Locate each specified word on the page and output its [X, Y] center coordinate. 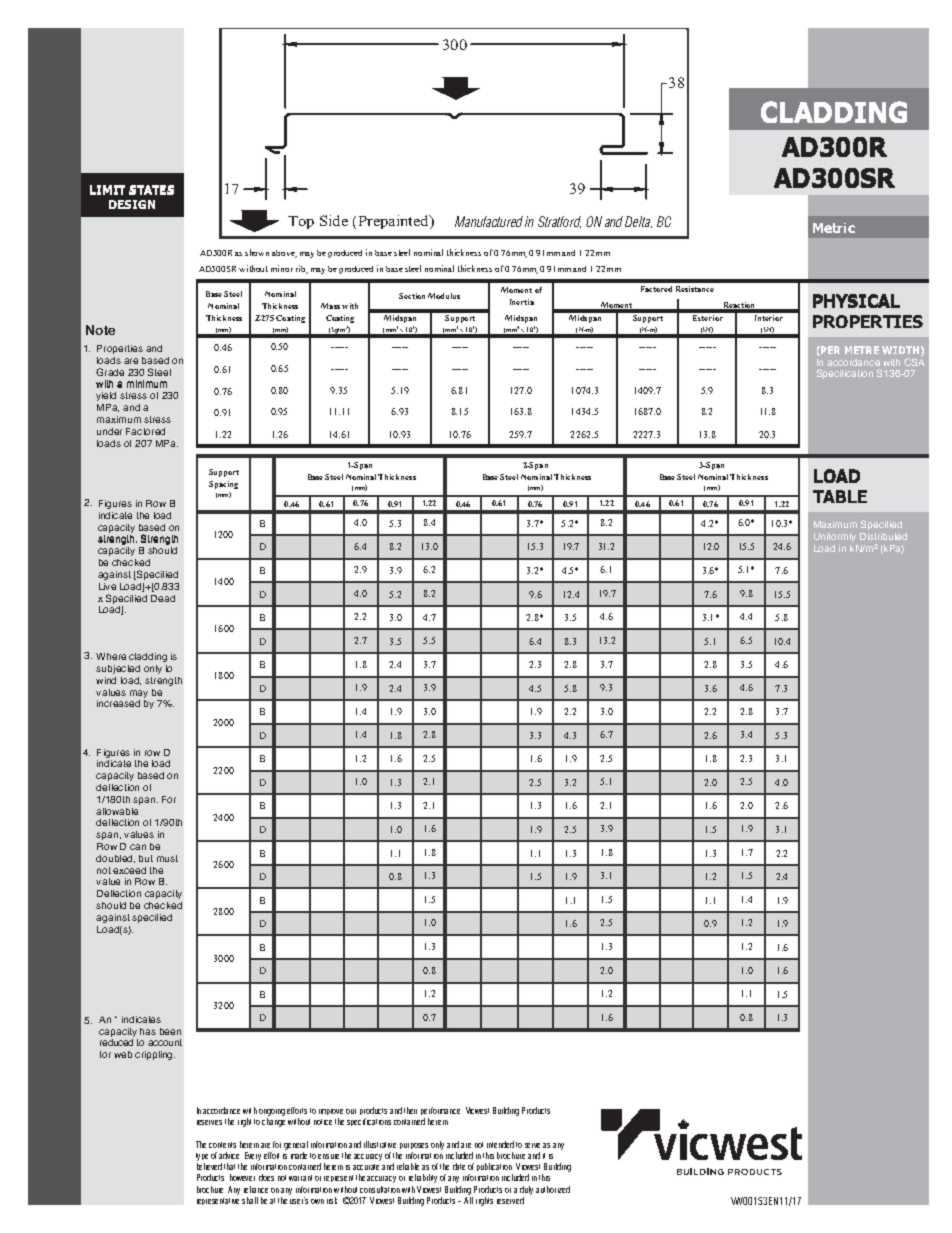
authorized [553, 1189]
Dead [163, 598]
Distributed [883, 536]
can [138, 847]
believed [209, 1166]
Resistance [695, 289]
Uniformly [835, 537]
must [167, 858]
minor [282, 268]
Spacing [223, 485]
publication [494, 1167]
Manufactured [489, 221]
